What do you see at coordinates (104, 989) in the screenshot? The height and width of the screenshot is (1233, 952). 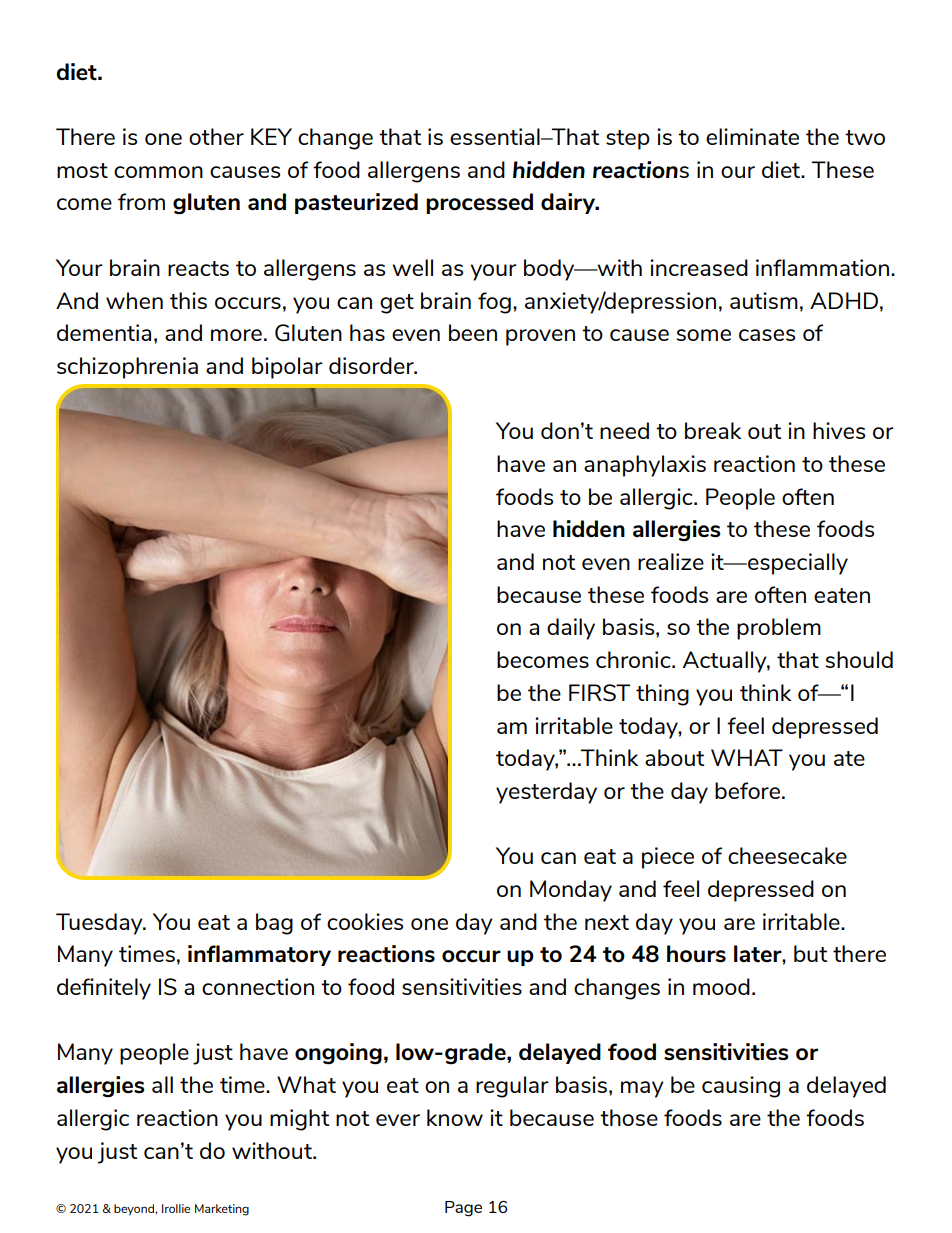 I see `definitely` at bounding box center [104, 989].
